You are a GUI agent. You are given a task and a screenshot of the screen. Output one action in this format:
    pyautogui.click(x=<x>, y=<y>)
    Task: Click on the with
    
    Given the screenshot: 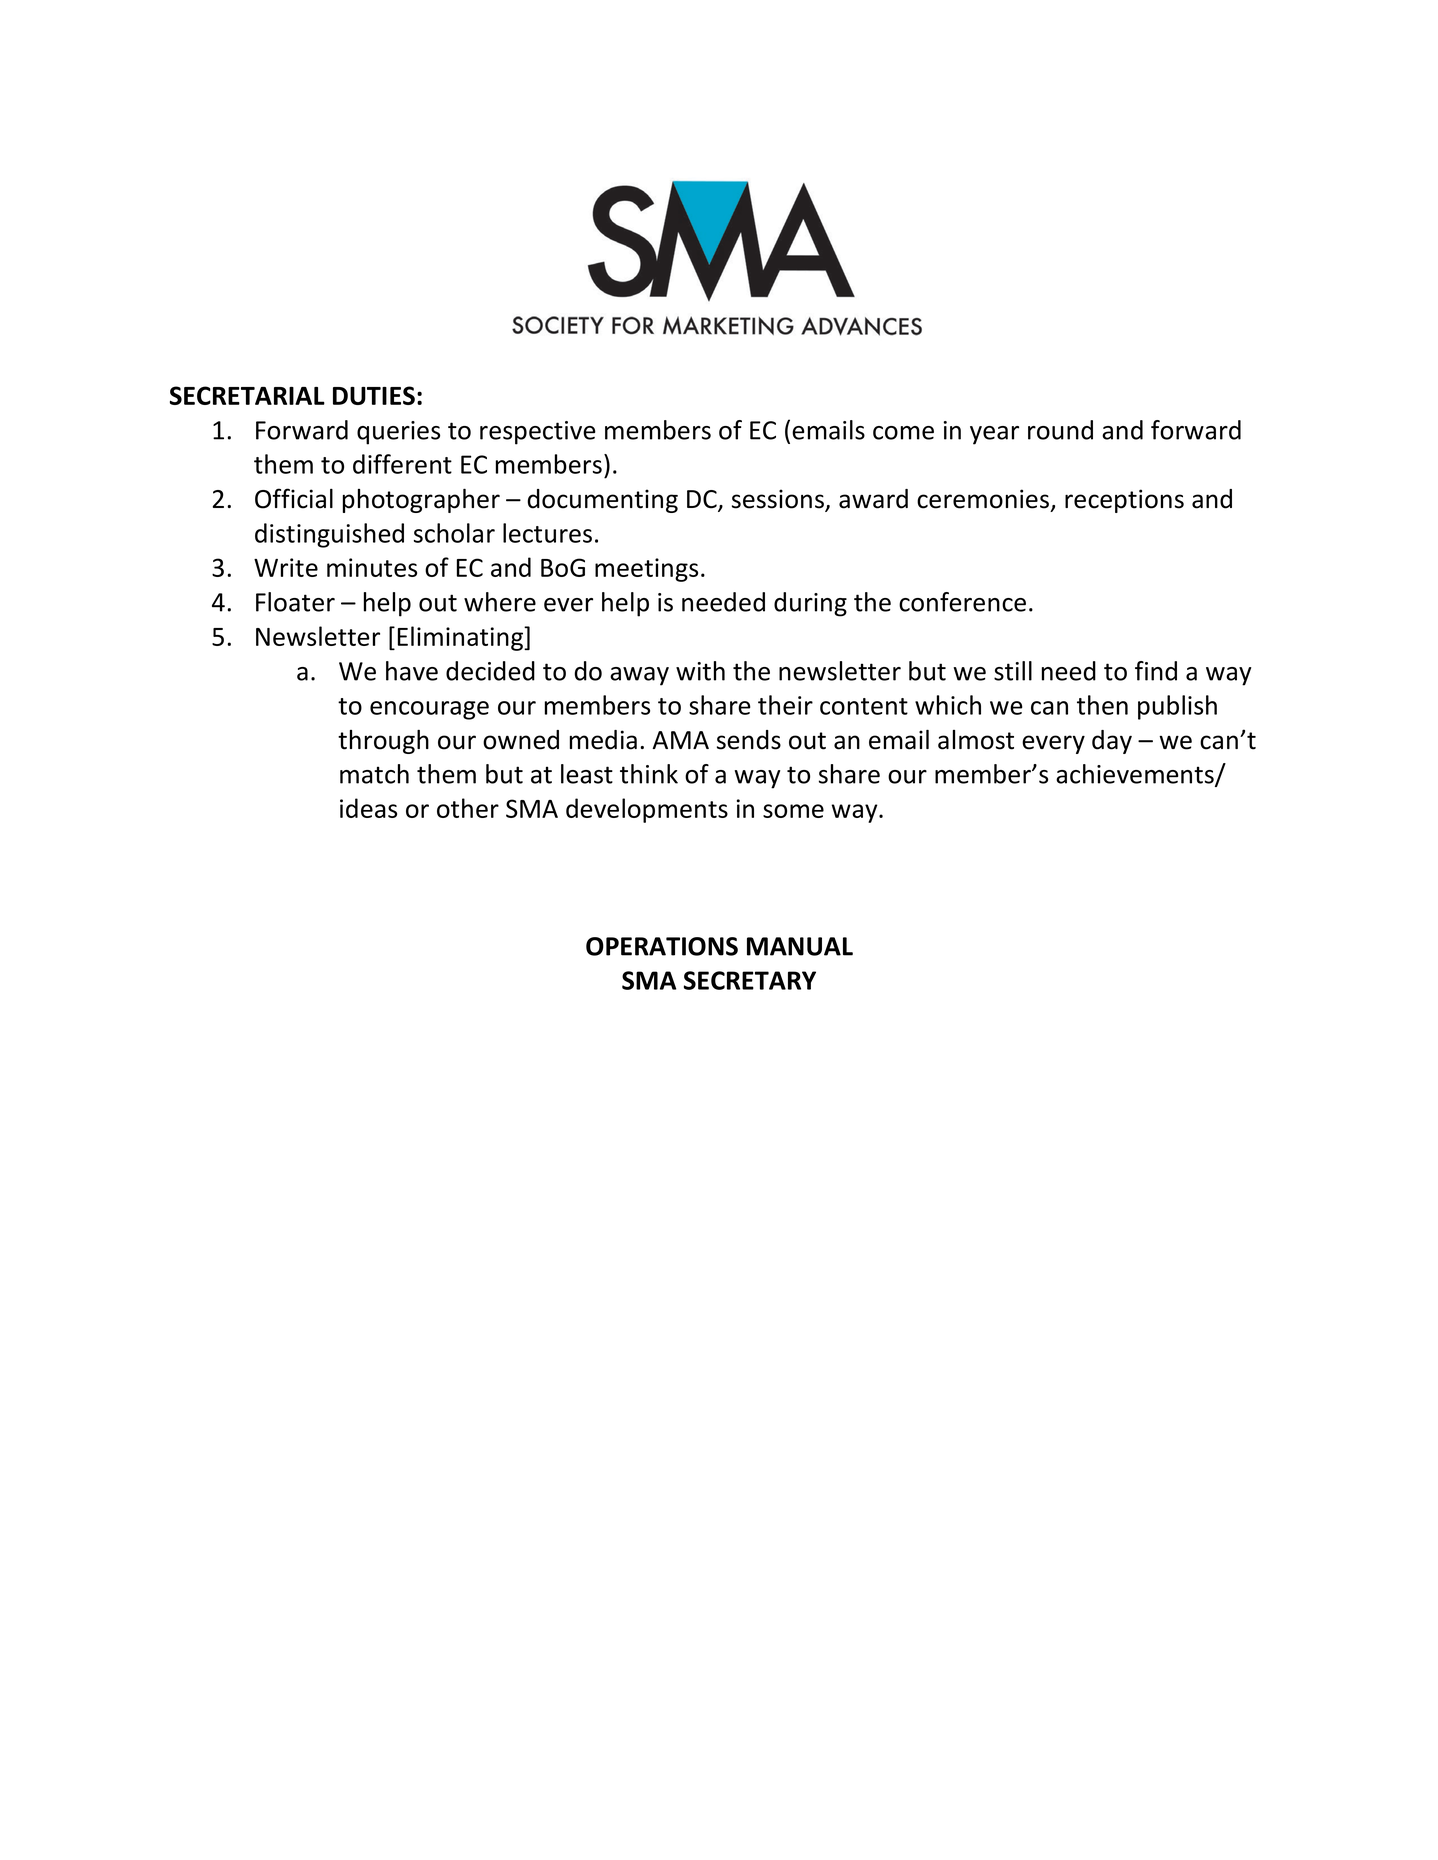 What is the action you would take?
    pyautogui.click(x=700, y=671)
